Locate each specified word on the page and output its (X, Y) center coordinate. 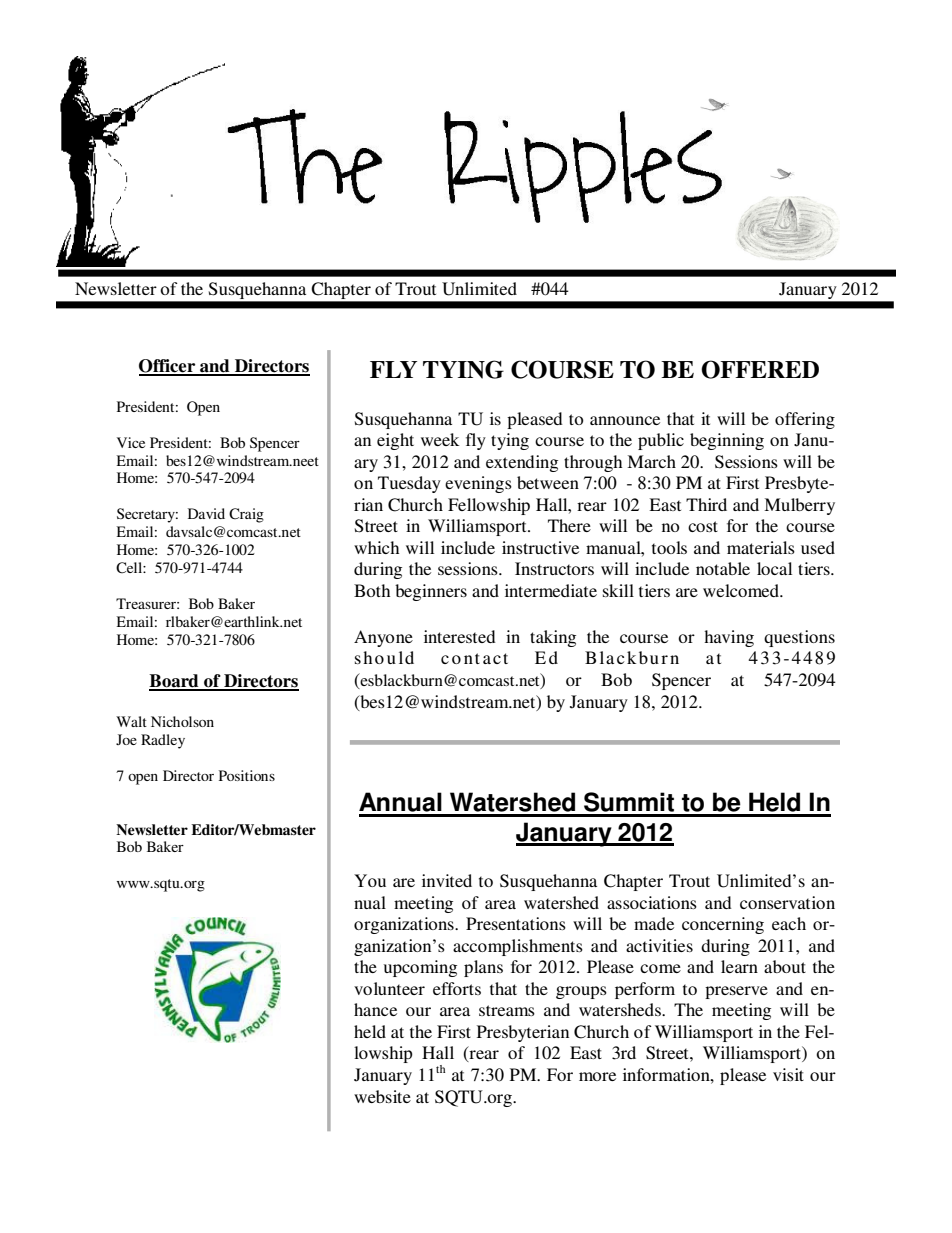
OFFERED (760, 369)
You (370, 880)
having (729, 638)
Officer (168, 367)
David (206, 513)
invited (447, 880)
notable (723, 568)
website (382, 1096)
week (440, 439)
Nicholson (182, 721)
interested (460, 636)
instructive (540, 547)
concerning (723, 925)
